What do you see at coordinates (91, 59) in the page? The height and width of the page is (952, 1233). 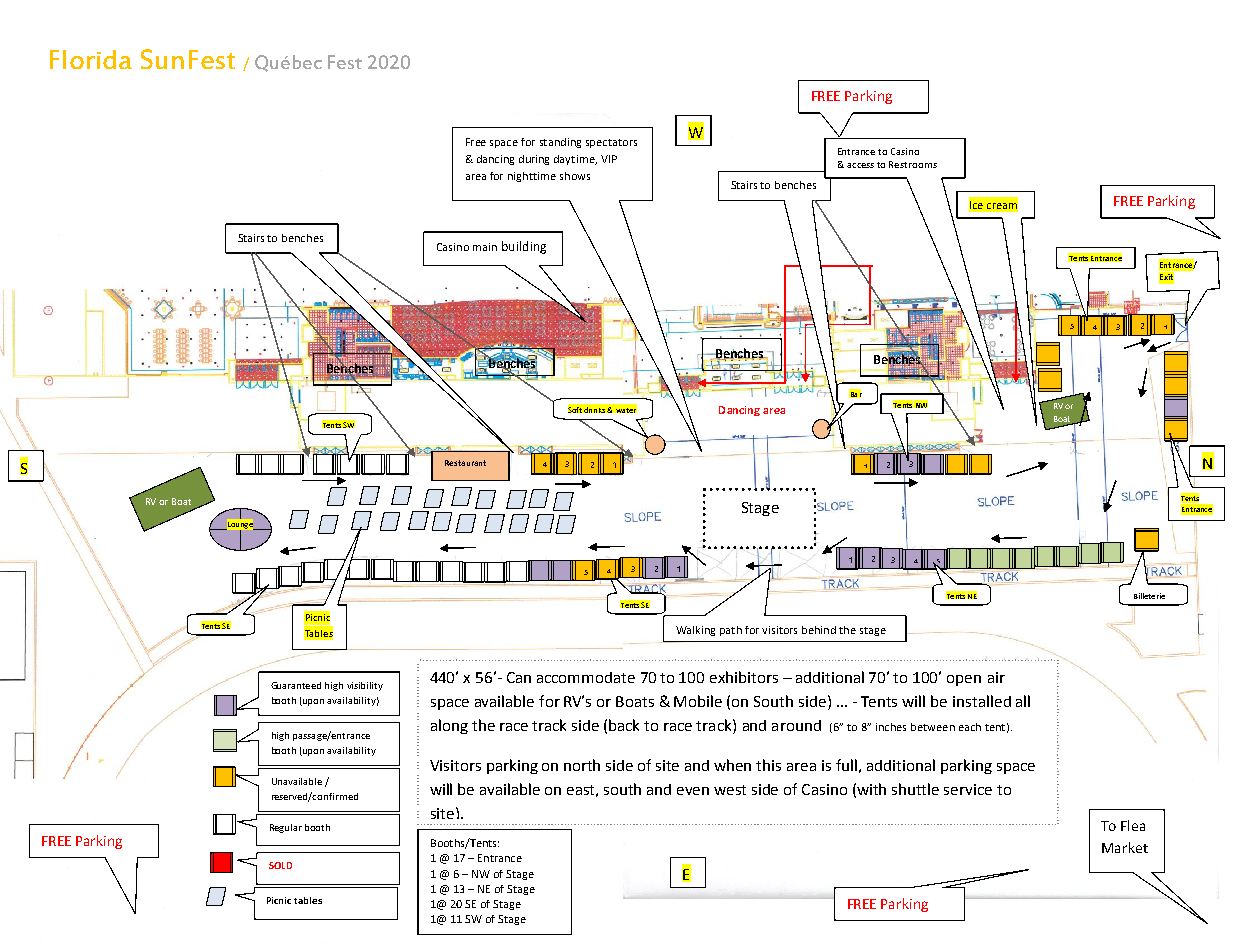 I see `Florida` at bounding box center [91, 59].
